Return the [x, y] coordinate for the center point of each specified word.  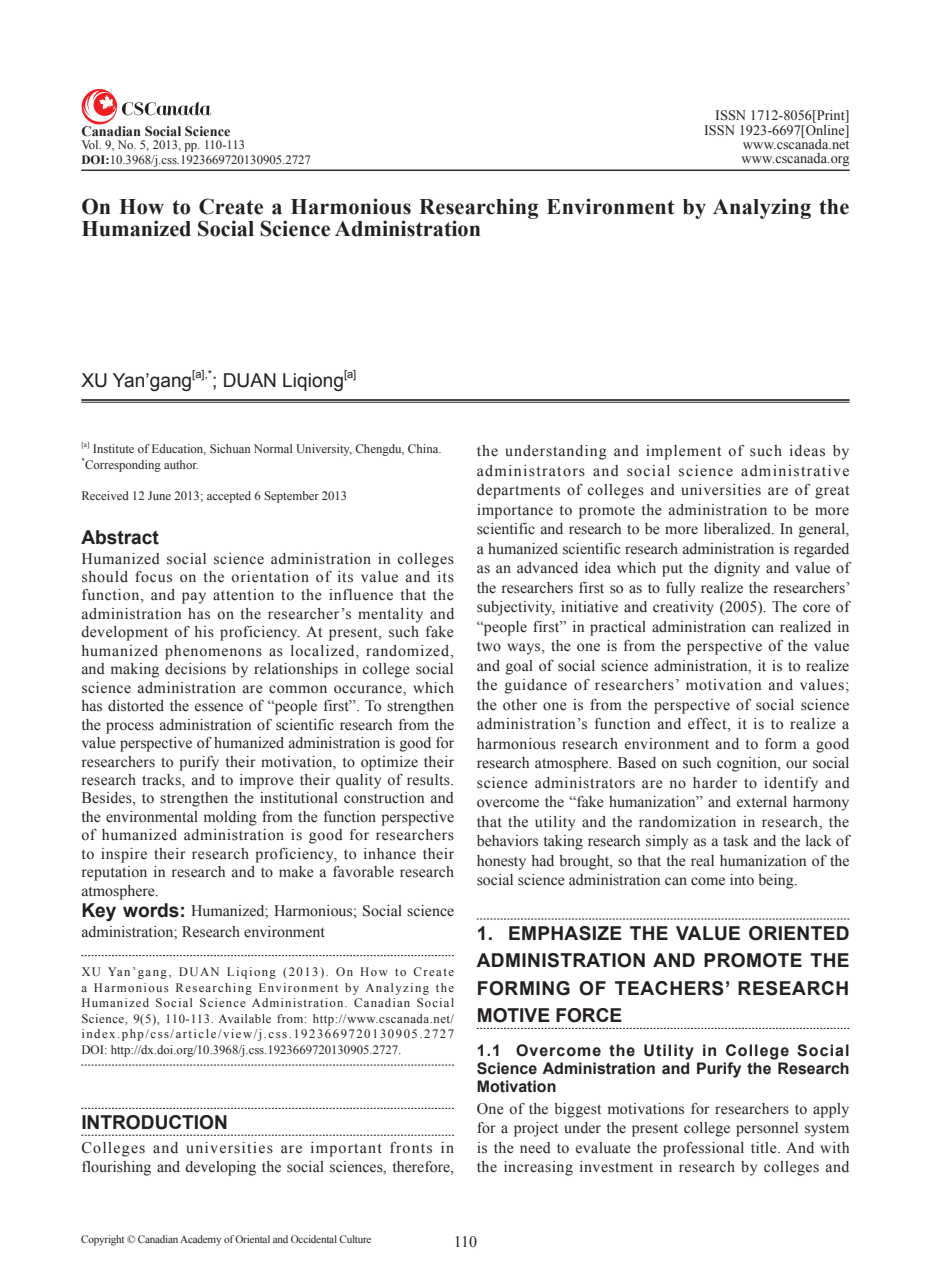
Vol [91, 144]
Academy [200, 1240]
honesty [501, 862]
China [424, 448]
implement [683, 452]
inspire [124, 855]
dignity [737, 569]
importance [515, 511]
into [742, 880]
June [159, 495]
